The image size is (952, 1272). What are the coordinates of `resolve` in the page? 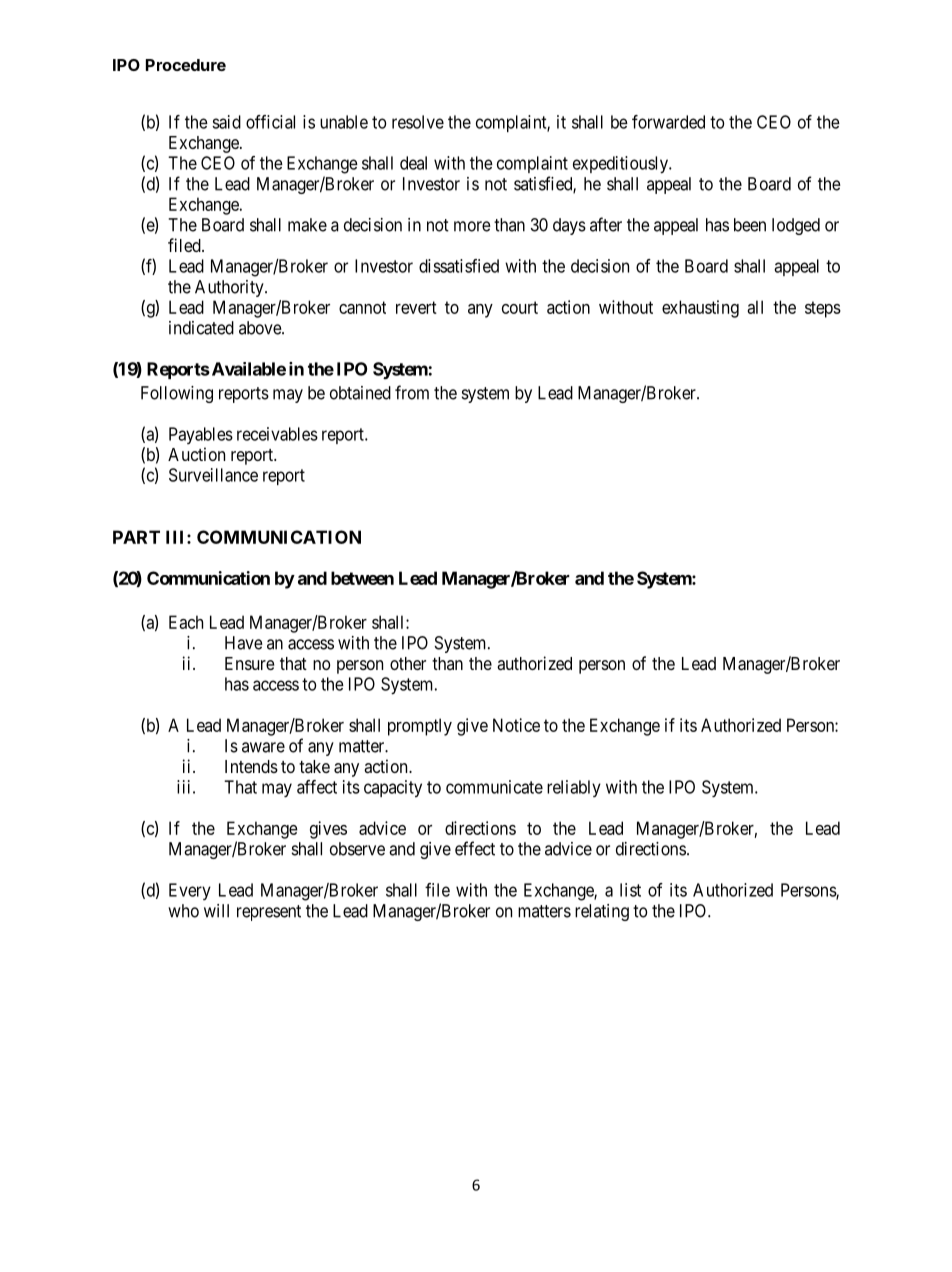 It's located at (418, 122).
